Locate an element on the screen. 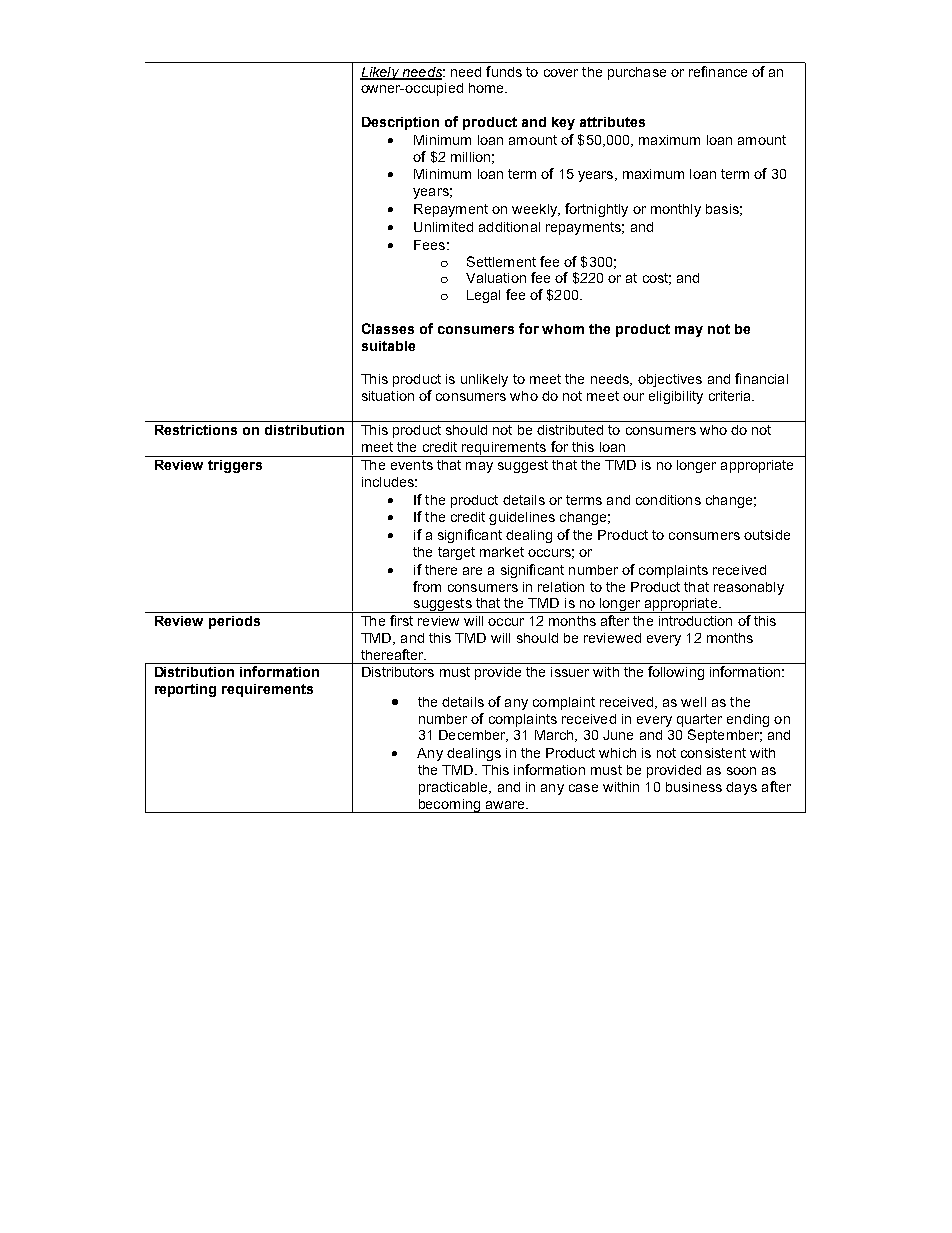  practicable is located at coordinates (454, 788).
